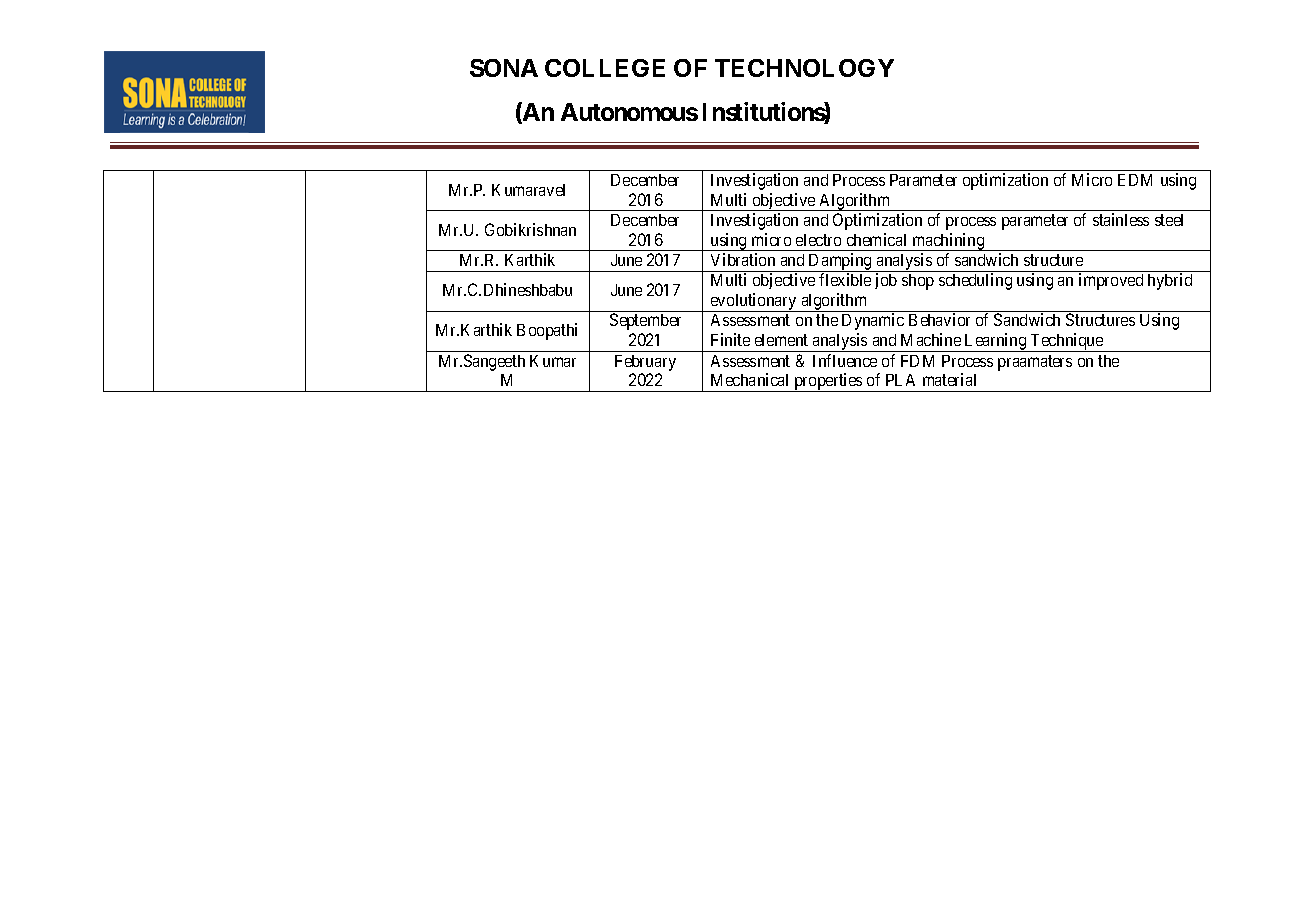 This screenshot has height=924, width=1308. Describe the element at coordinates (804, 68) in the screenshot. I see `TECHNOLOGY` at that location.
